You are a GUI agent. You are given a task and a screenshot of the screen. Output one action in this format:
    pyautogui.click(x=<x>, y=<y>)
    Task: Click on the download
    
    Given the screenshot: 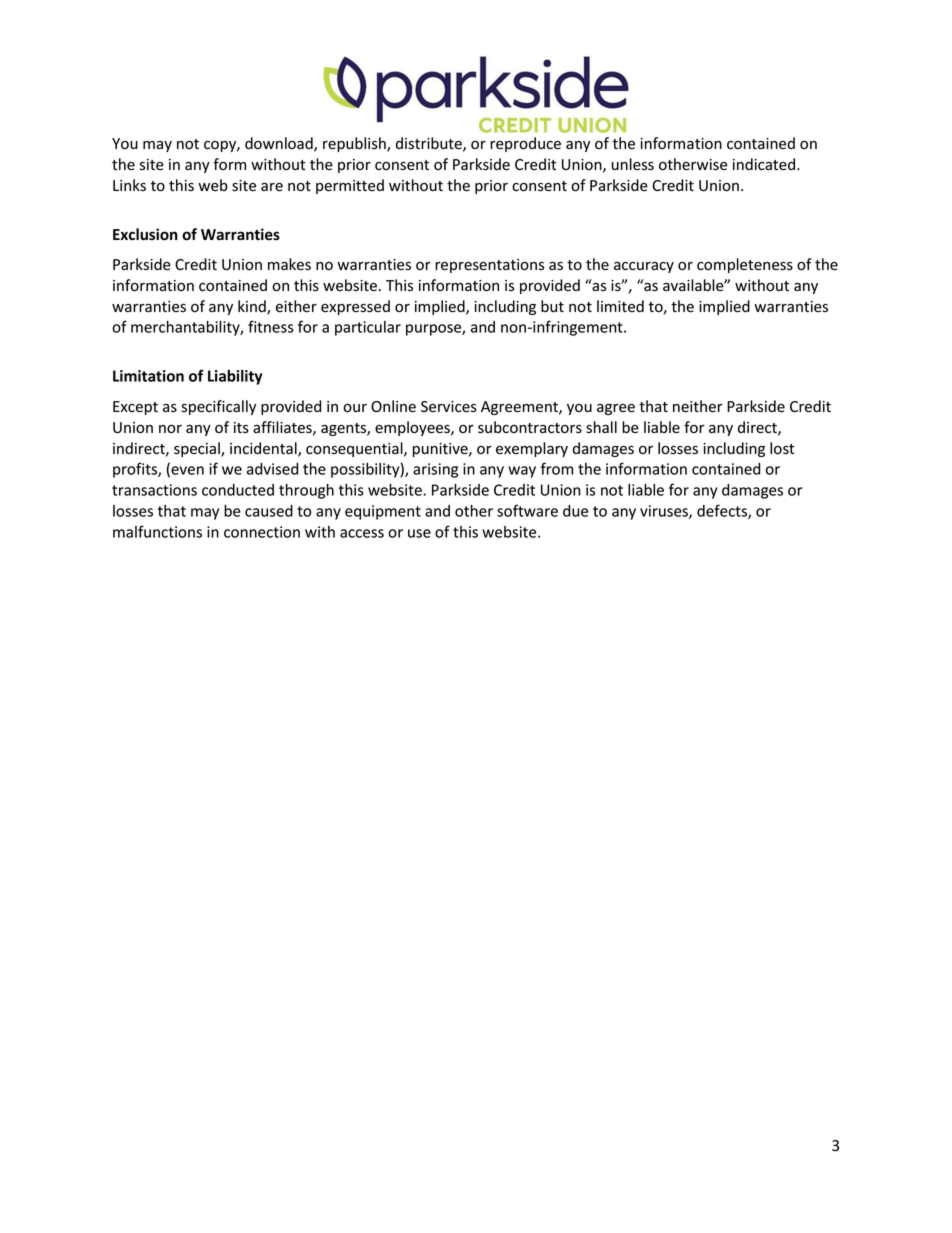 What is the action you would take?
    pyautogui.click(x=280, y=144)
